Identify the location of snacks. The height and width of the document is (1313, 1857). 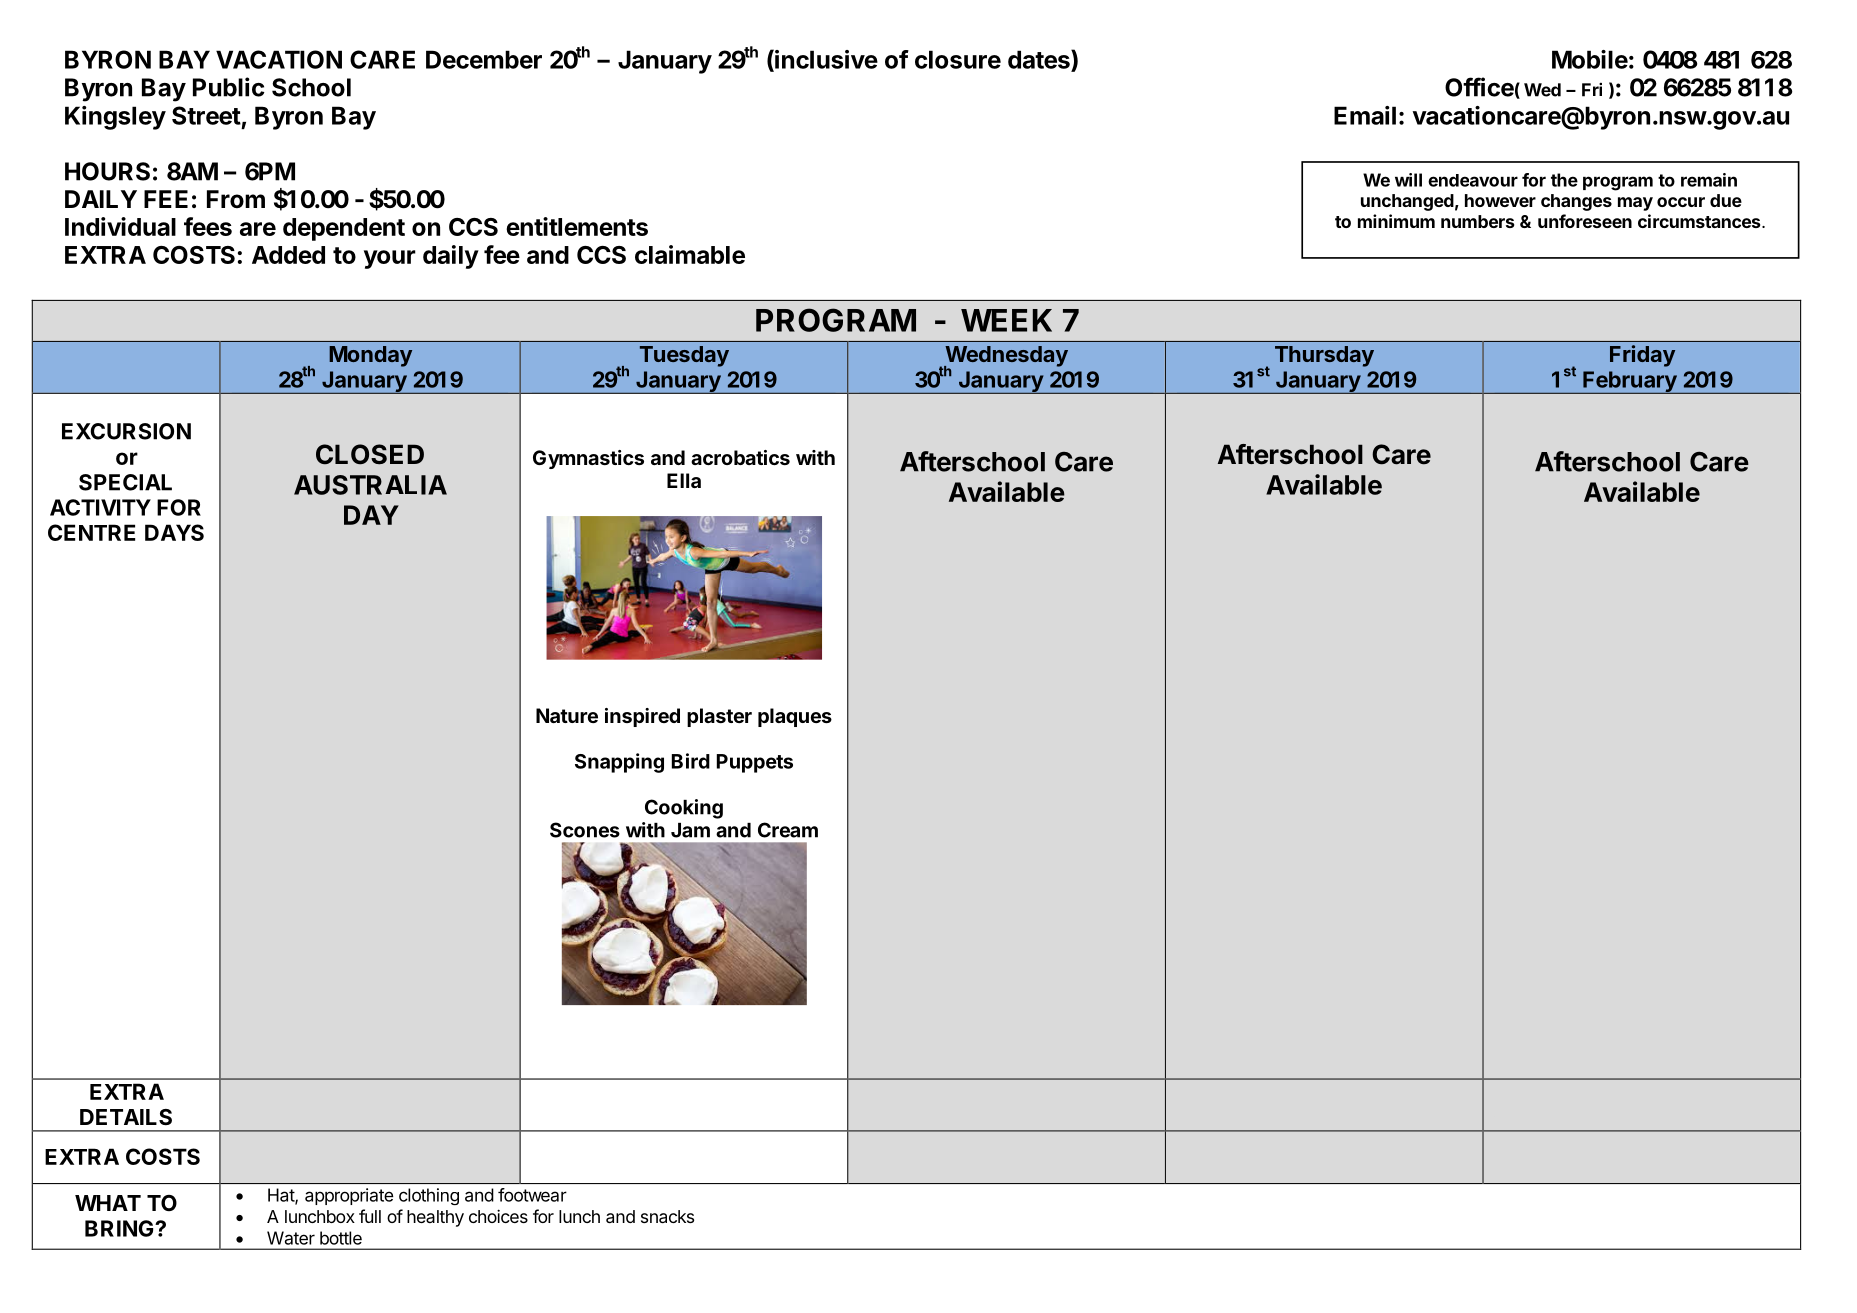
(667, 1216).
